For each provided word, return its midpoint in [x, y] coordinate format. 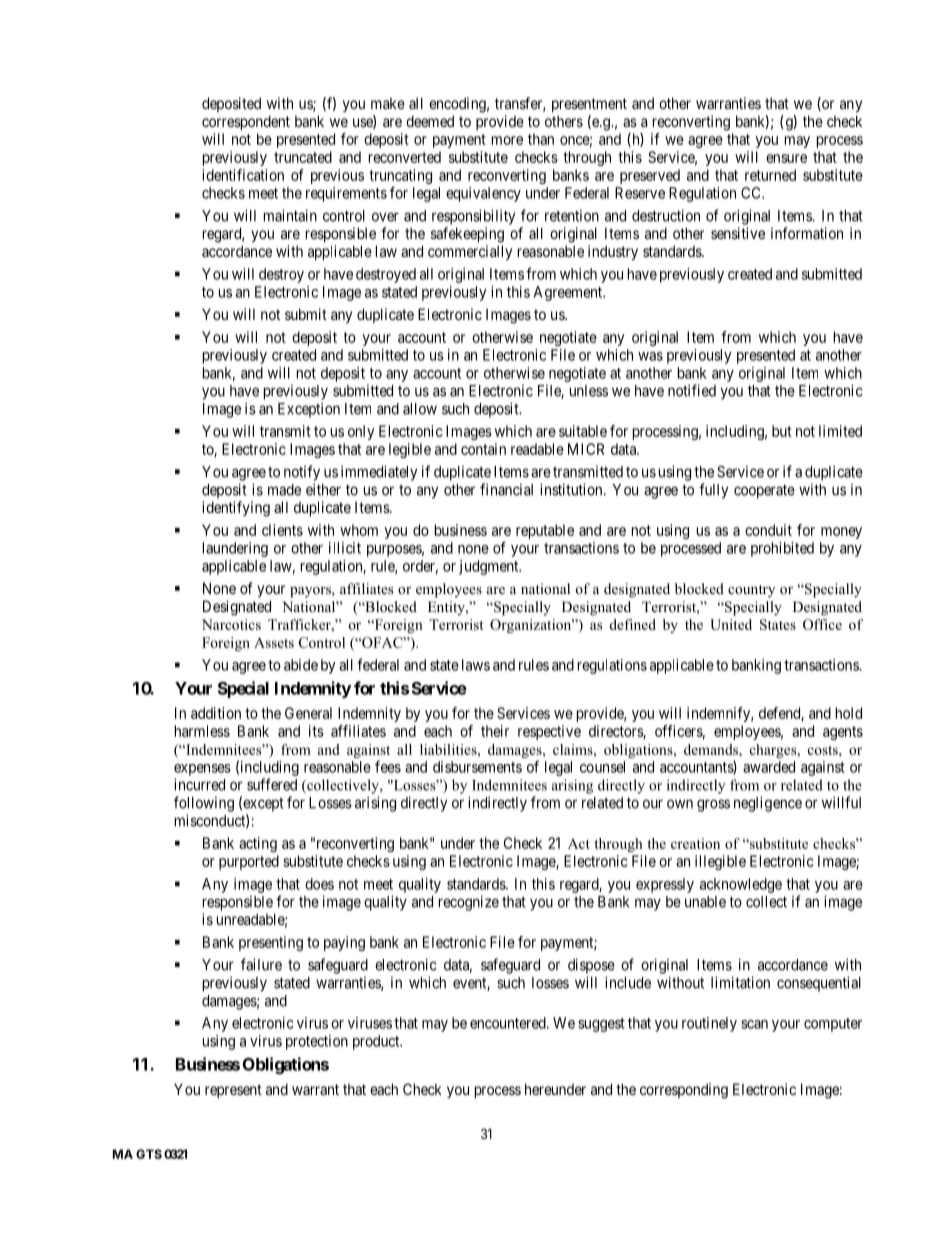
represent [233, 1091]
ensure [786, 158]
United [731, 624]
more [507, 140]
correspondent [246, 122]
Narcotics [231, 624]
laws [476, 665]
